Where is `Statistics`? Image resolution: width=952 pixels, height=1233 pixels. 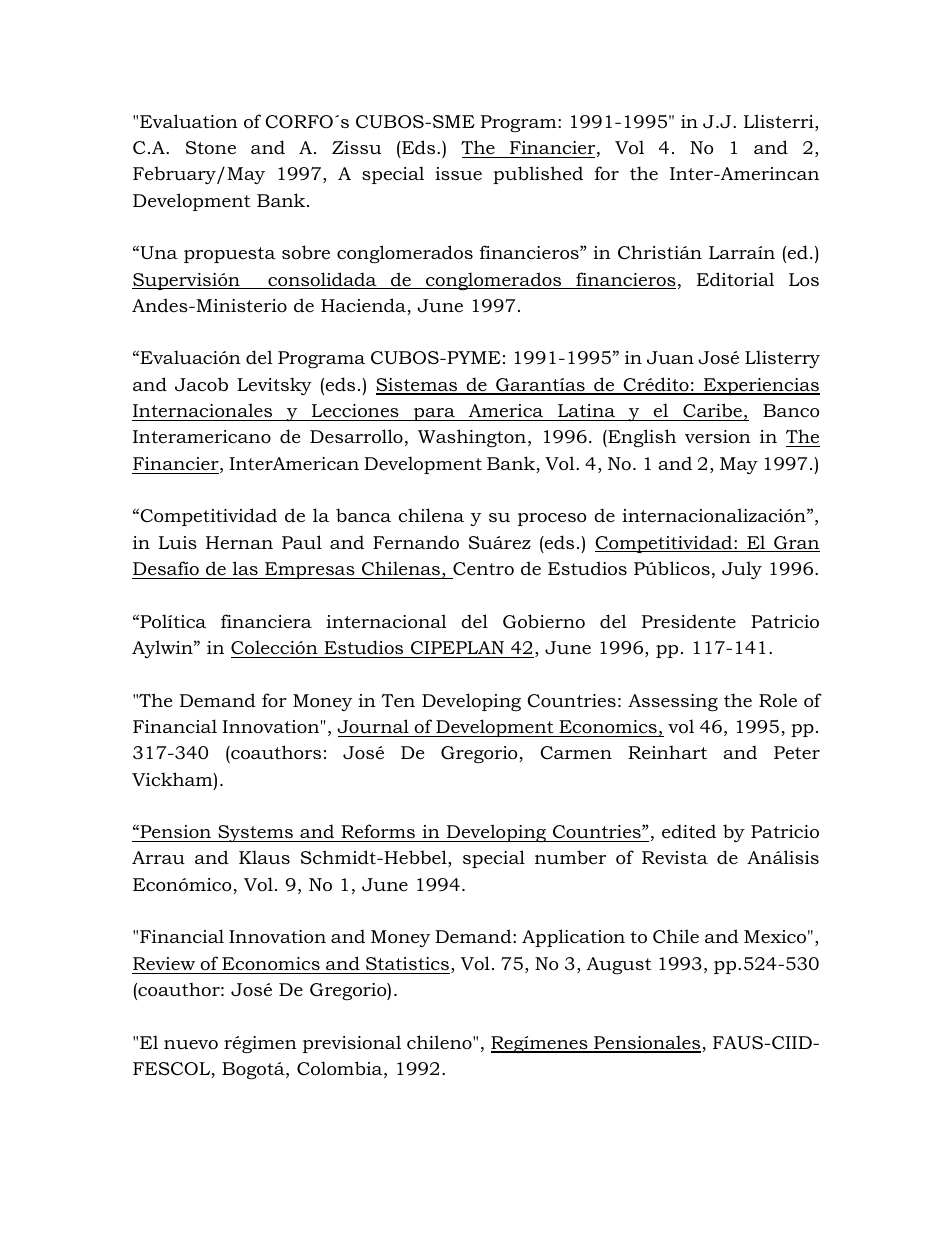 Statistics is located at coordinates (407, 964).
